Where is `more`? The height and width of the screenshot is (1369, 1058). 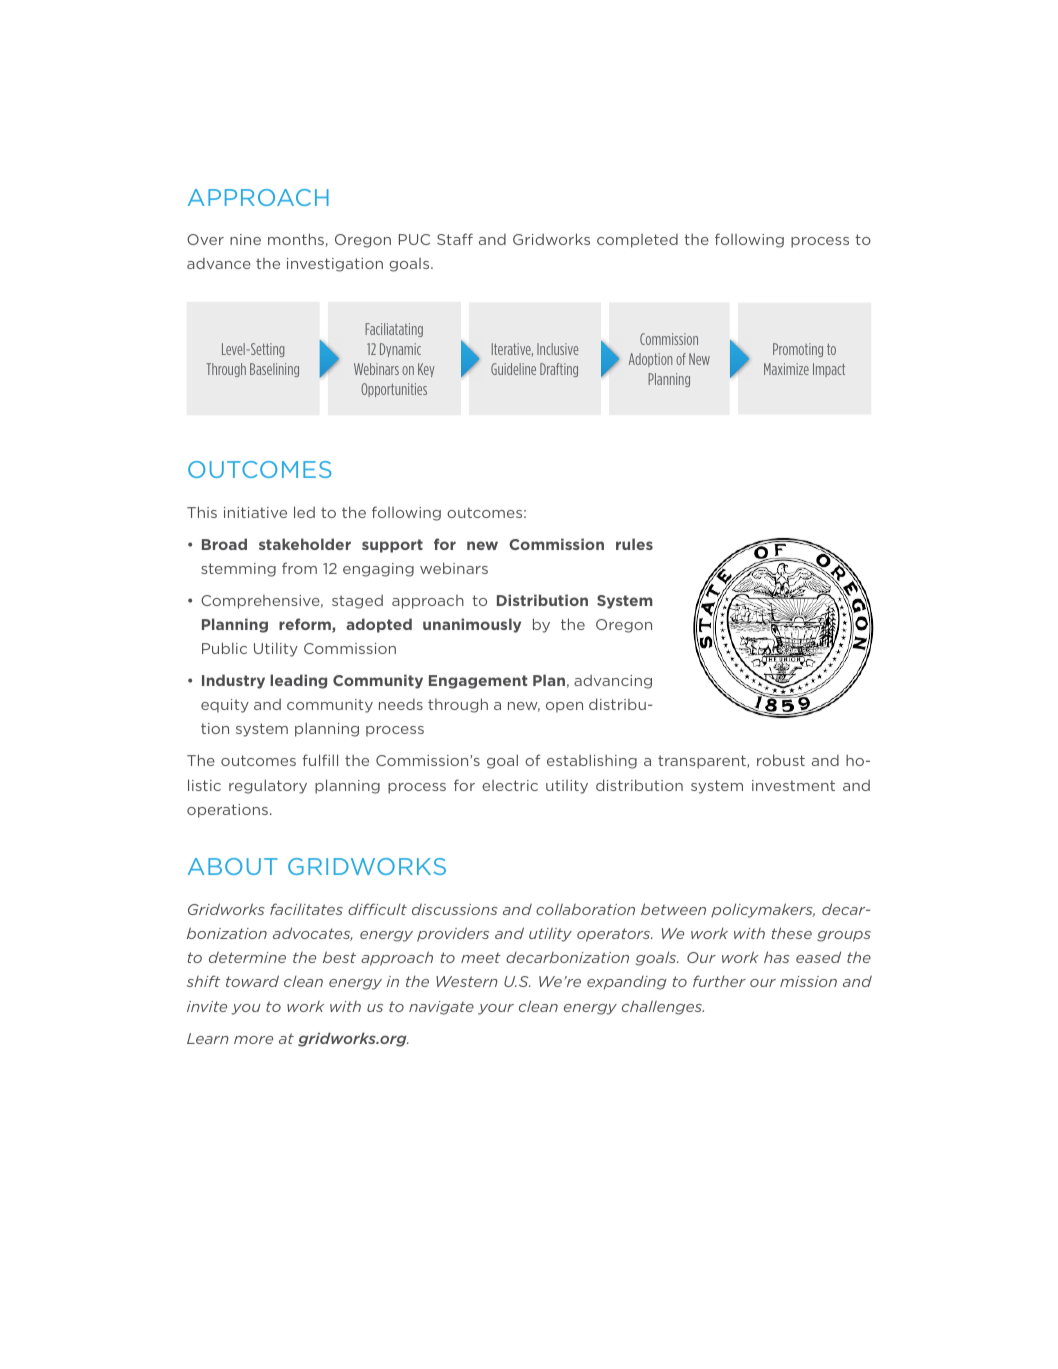 more is located at coordinates (253, 1040).
